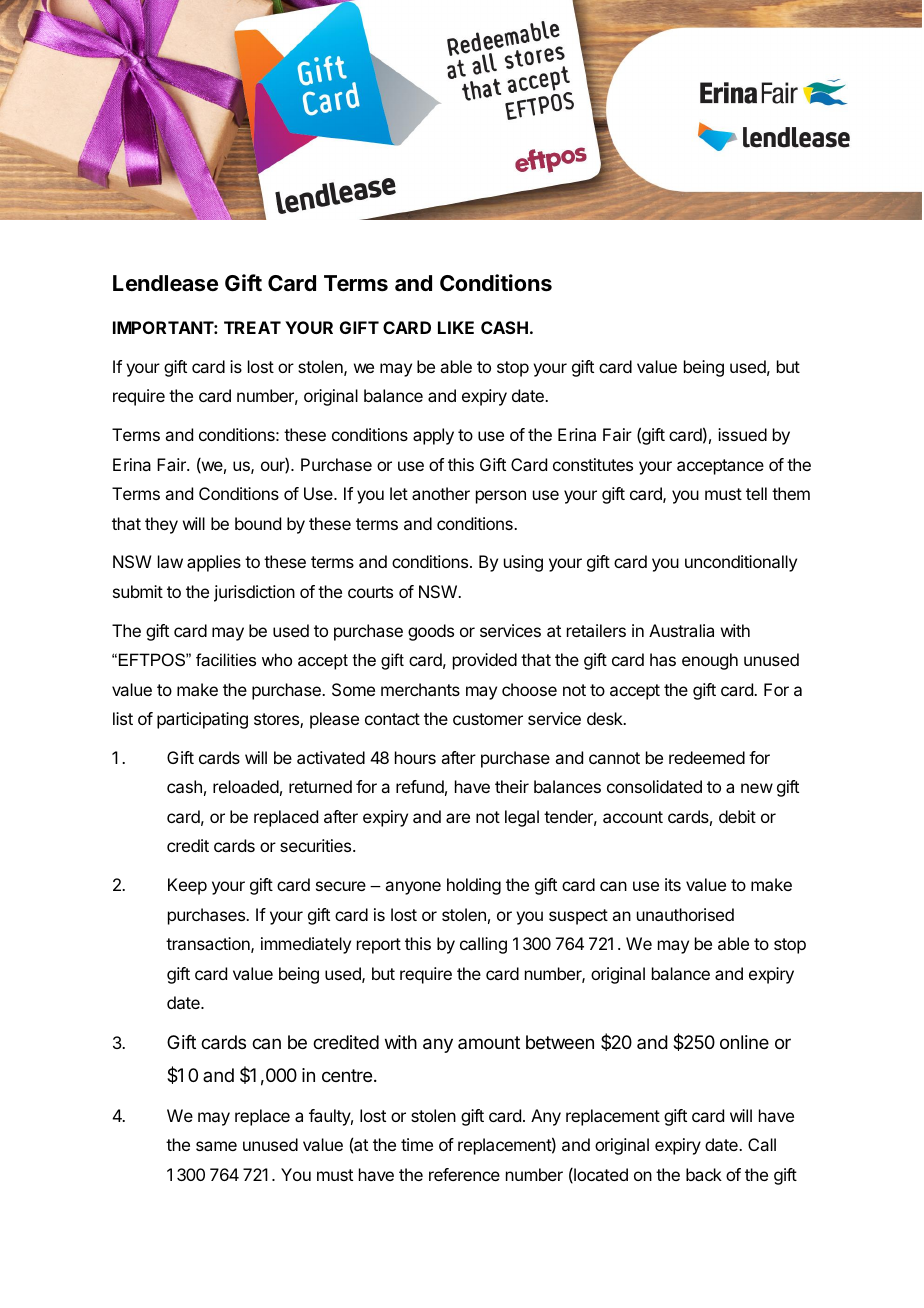 The width and height of the page is (924, 1308). What do you see at coordinates (742, 434) in the page?
I see `issued` at bounding box center [742, 434].
